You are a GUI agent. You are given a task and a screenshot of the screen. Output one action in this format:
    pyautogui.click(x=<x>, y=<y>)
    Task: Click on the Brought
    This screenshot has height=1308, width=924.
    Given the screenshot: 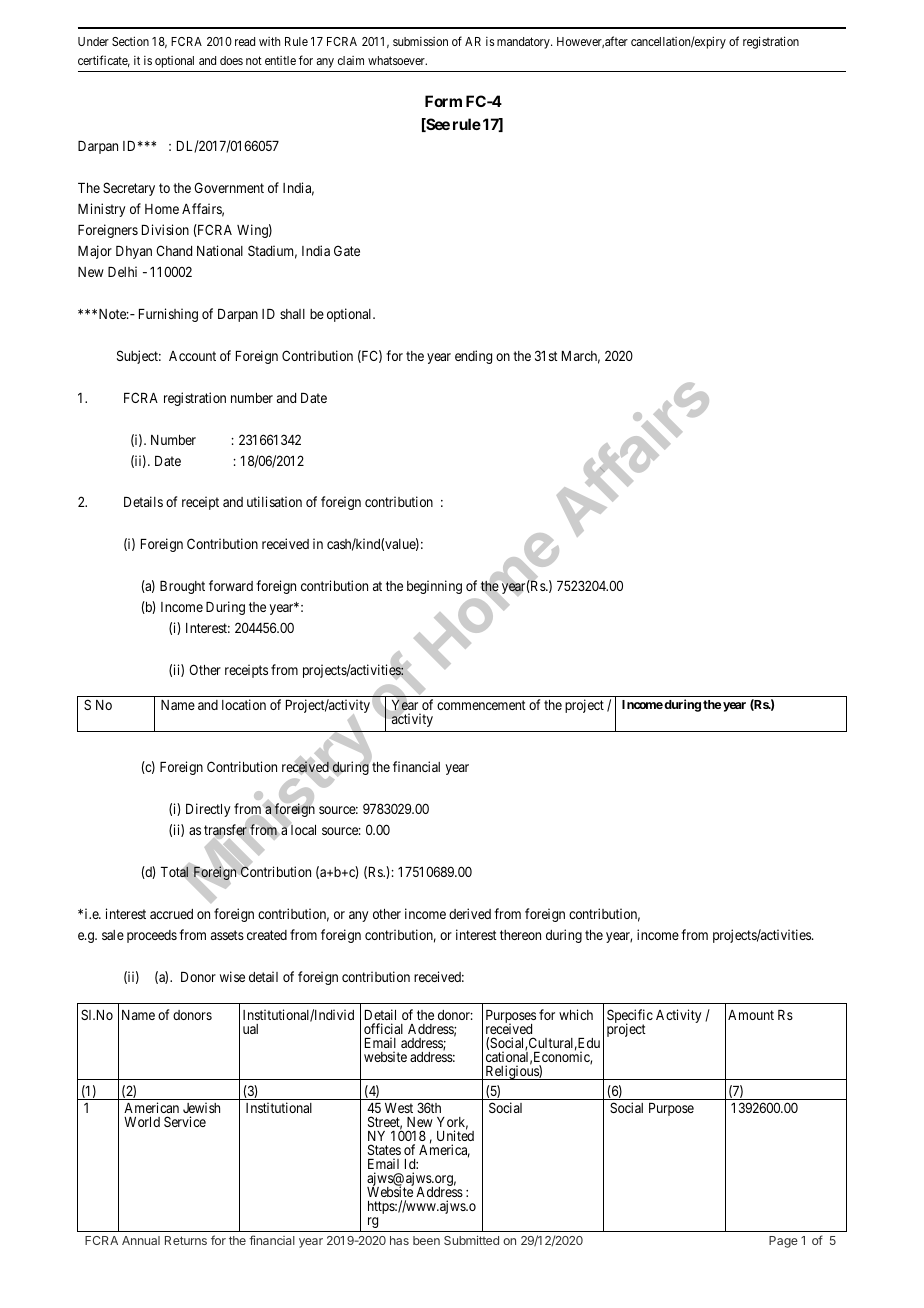 What is the action you would take?
    pyautogui.click(x=182, y=587)
